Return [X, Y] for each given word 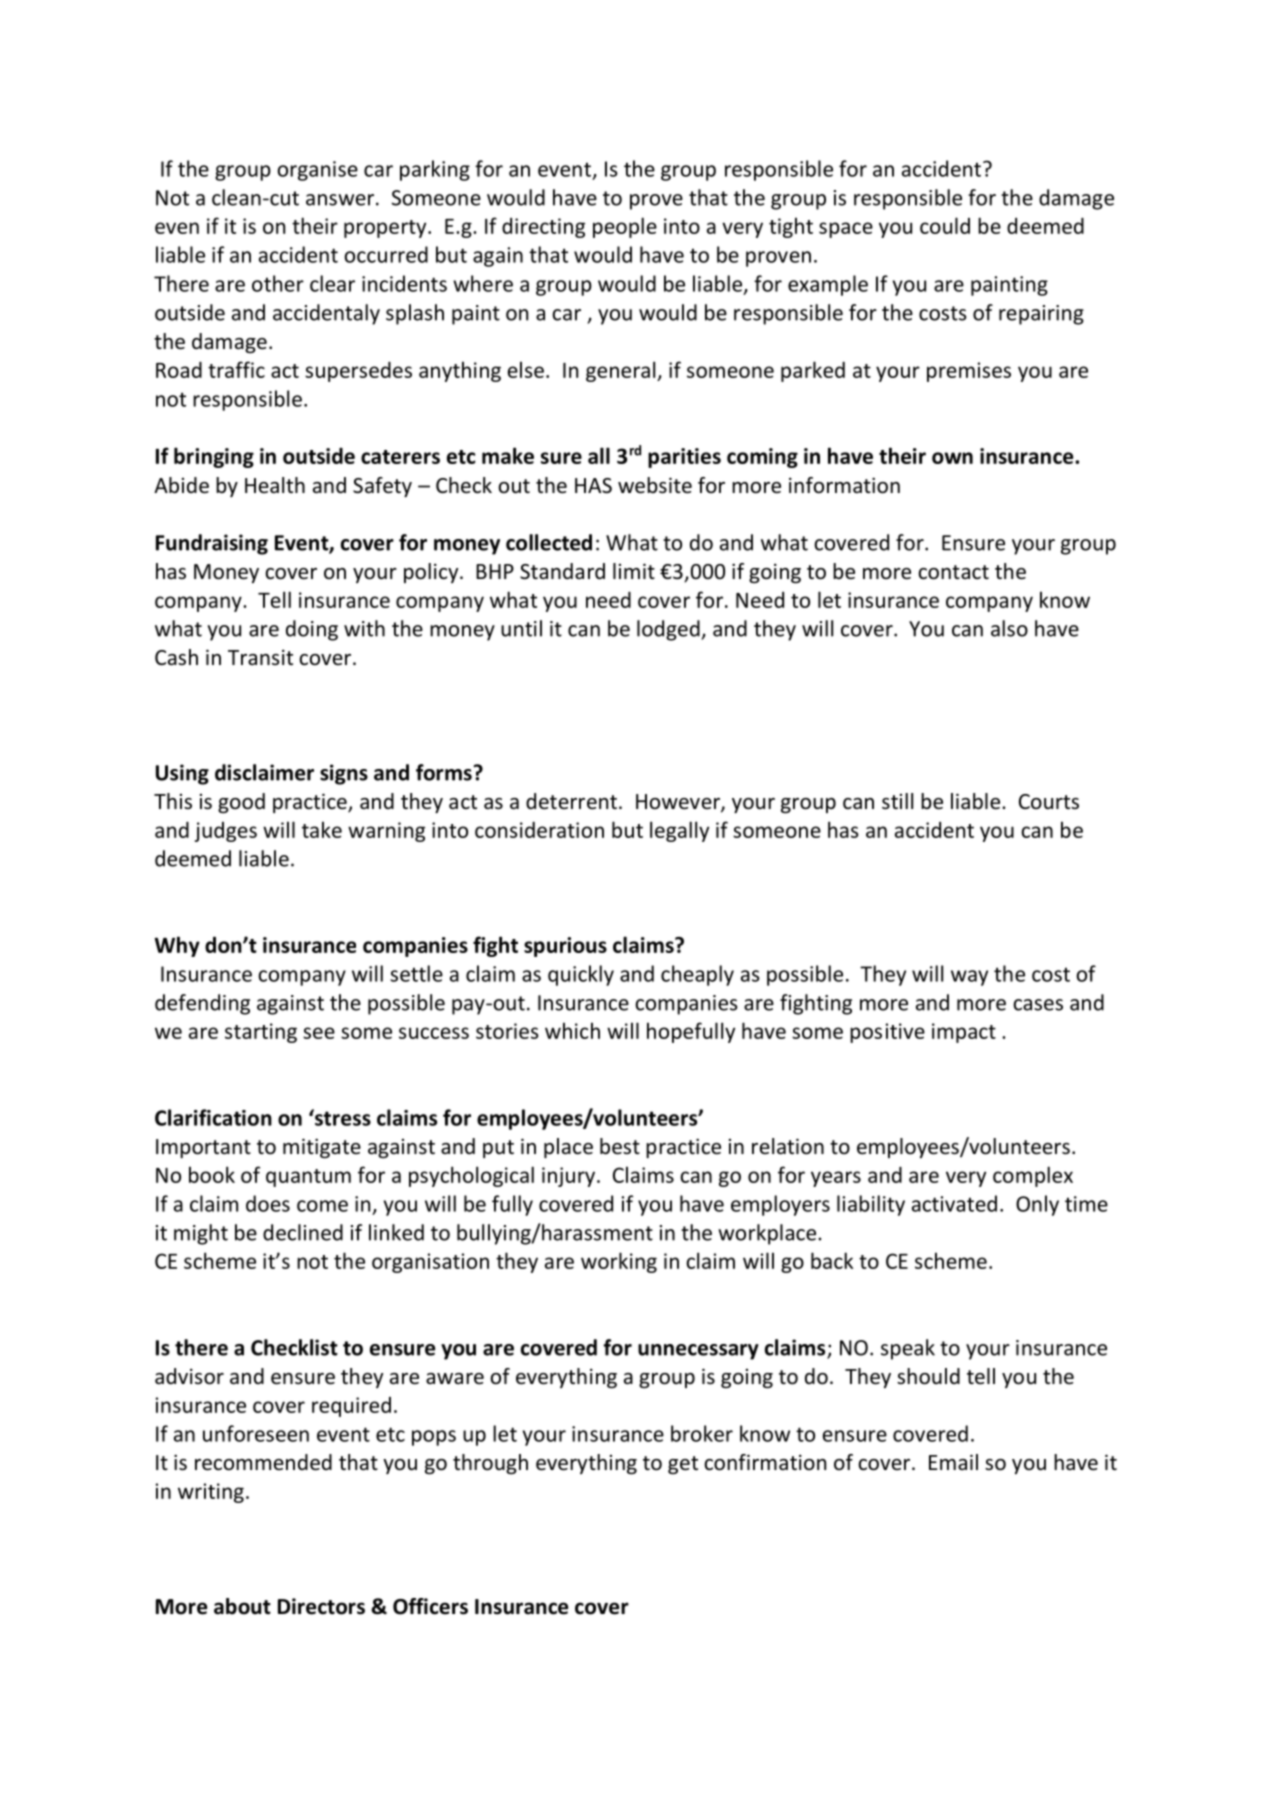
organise [317, 171]
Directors [321, 1606]
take [322, 829]
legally [679, 831]
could [945, 225]
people [625, 227]
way [969, 978]
